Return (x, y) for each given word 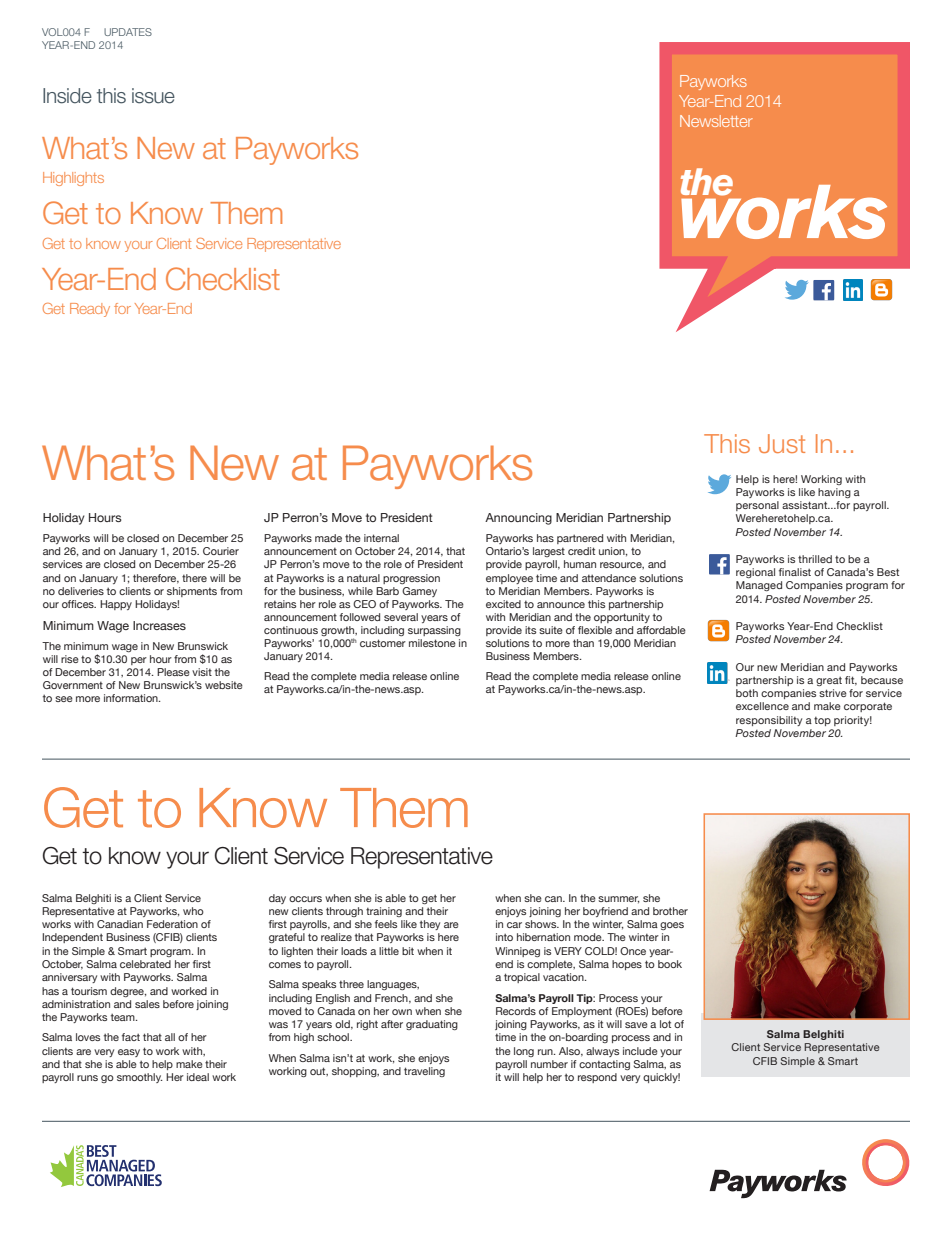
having (834, 493)
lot (665, 1024)
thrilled (815, 559)
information (132, 698)
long (524, 1052)
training (384, 912)
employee (509, 579)
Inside (67, 96)
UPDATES (128, 32)
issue (153, 96)
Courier (221, 551)
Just (782, 443)
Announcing (518, 519)
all (170, 1037)
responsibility (769, 721)
